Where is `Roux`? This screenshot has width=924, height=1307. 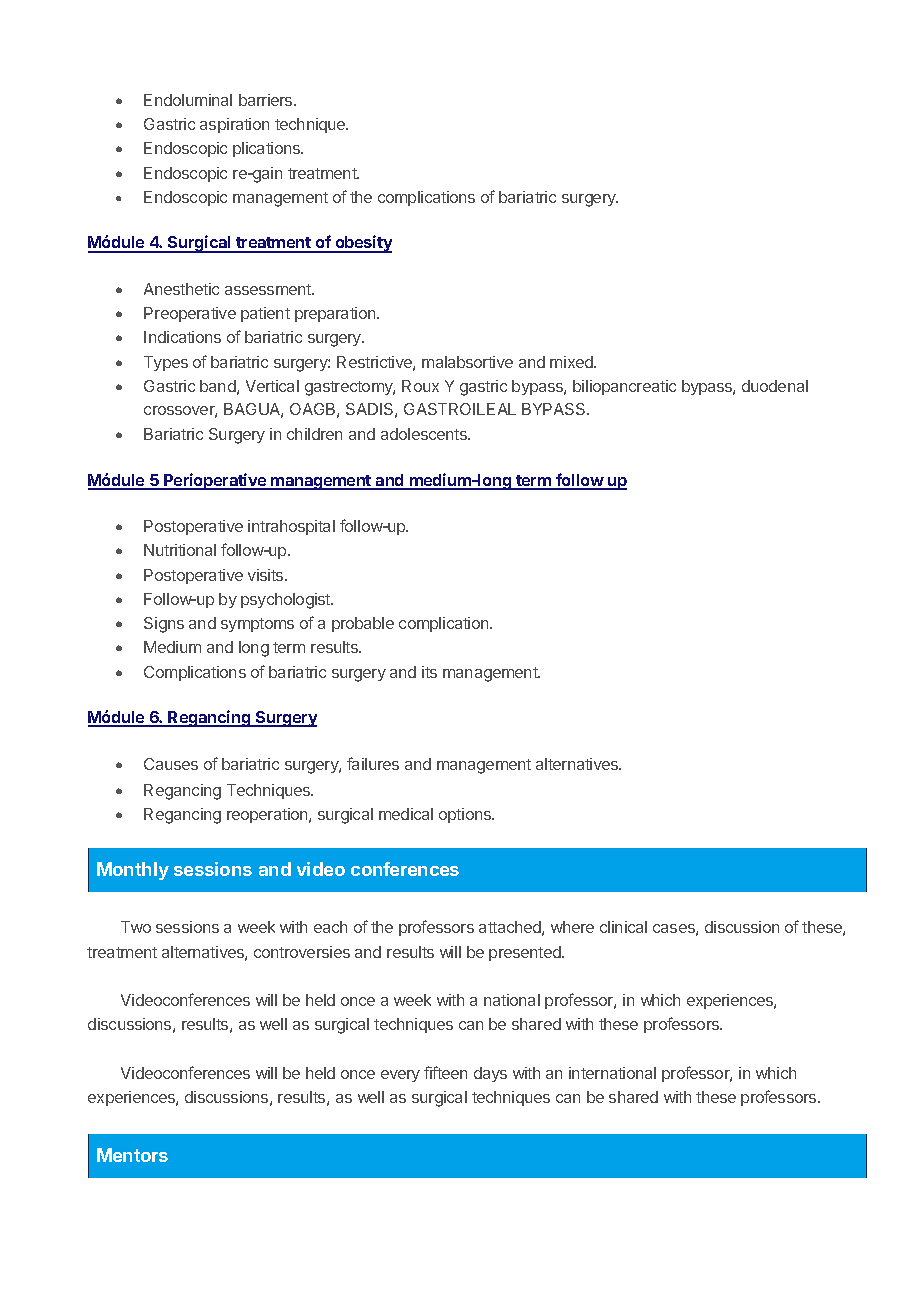
Roux is located at coordinates (420, 386).
